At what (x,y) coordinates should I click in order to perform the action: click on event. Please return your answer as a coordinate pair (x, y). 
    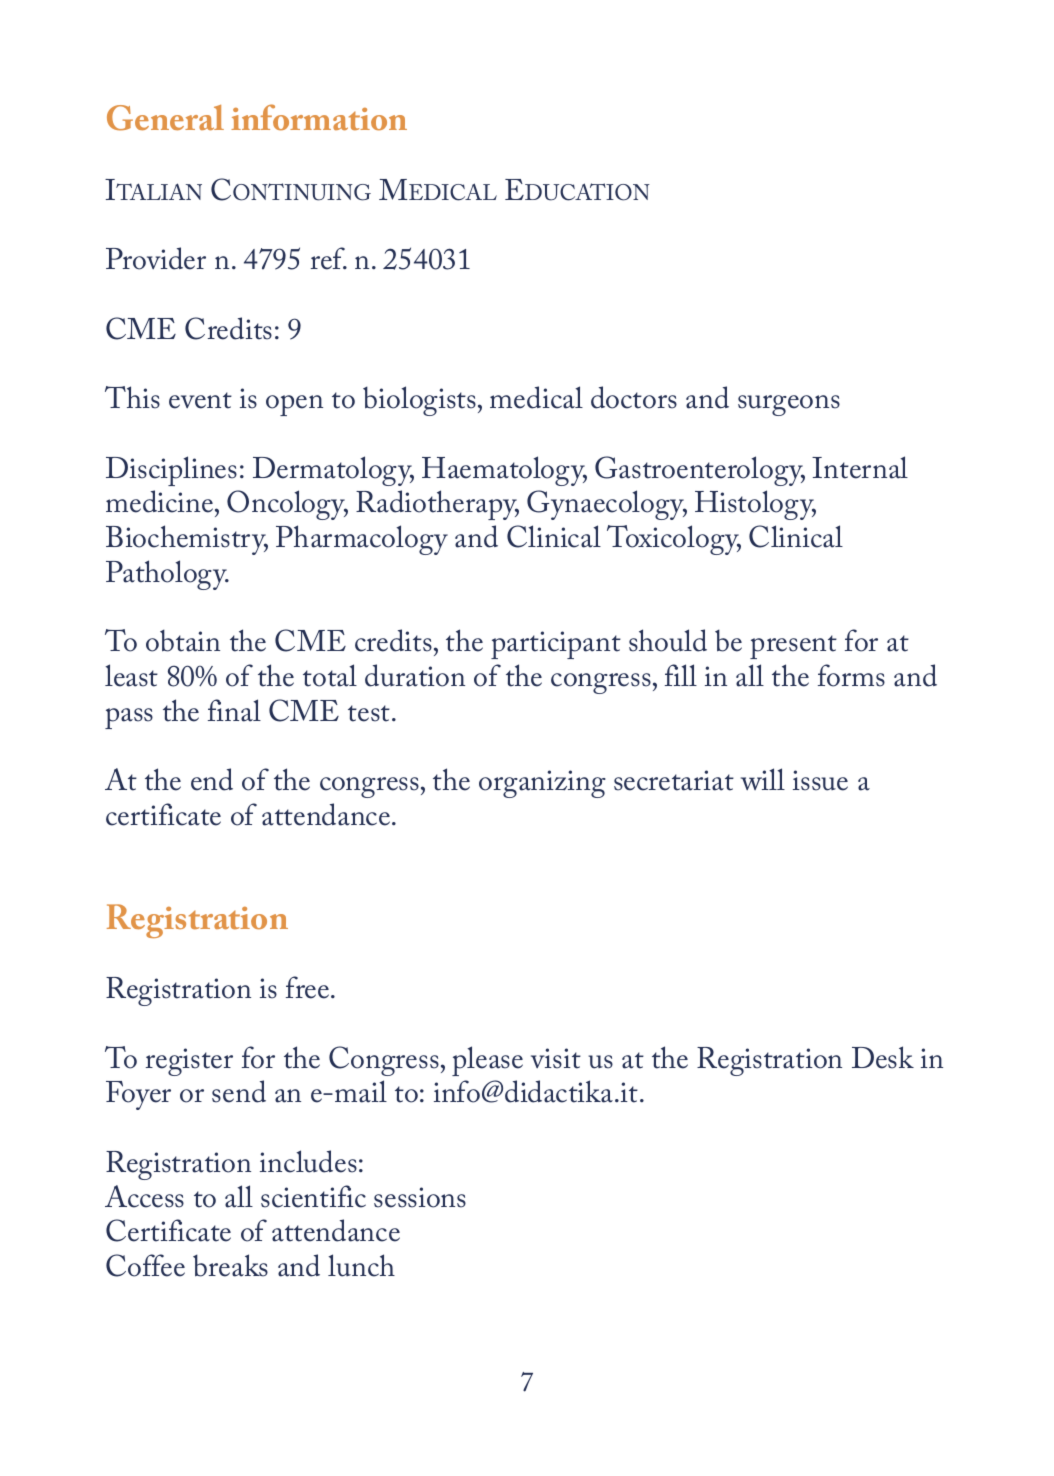
    Looking at the image, I should click on (200, 400).
